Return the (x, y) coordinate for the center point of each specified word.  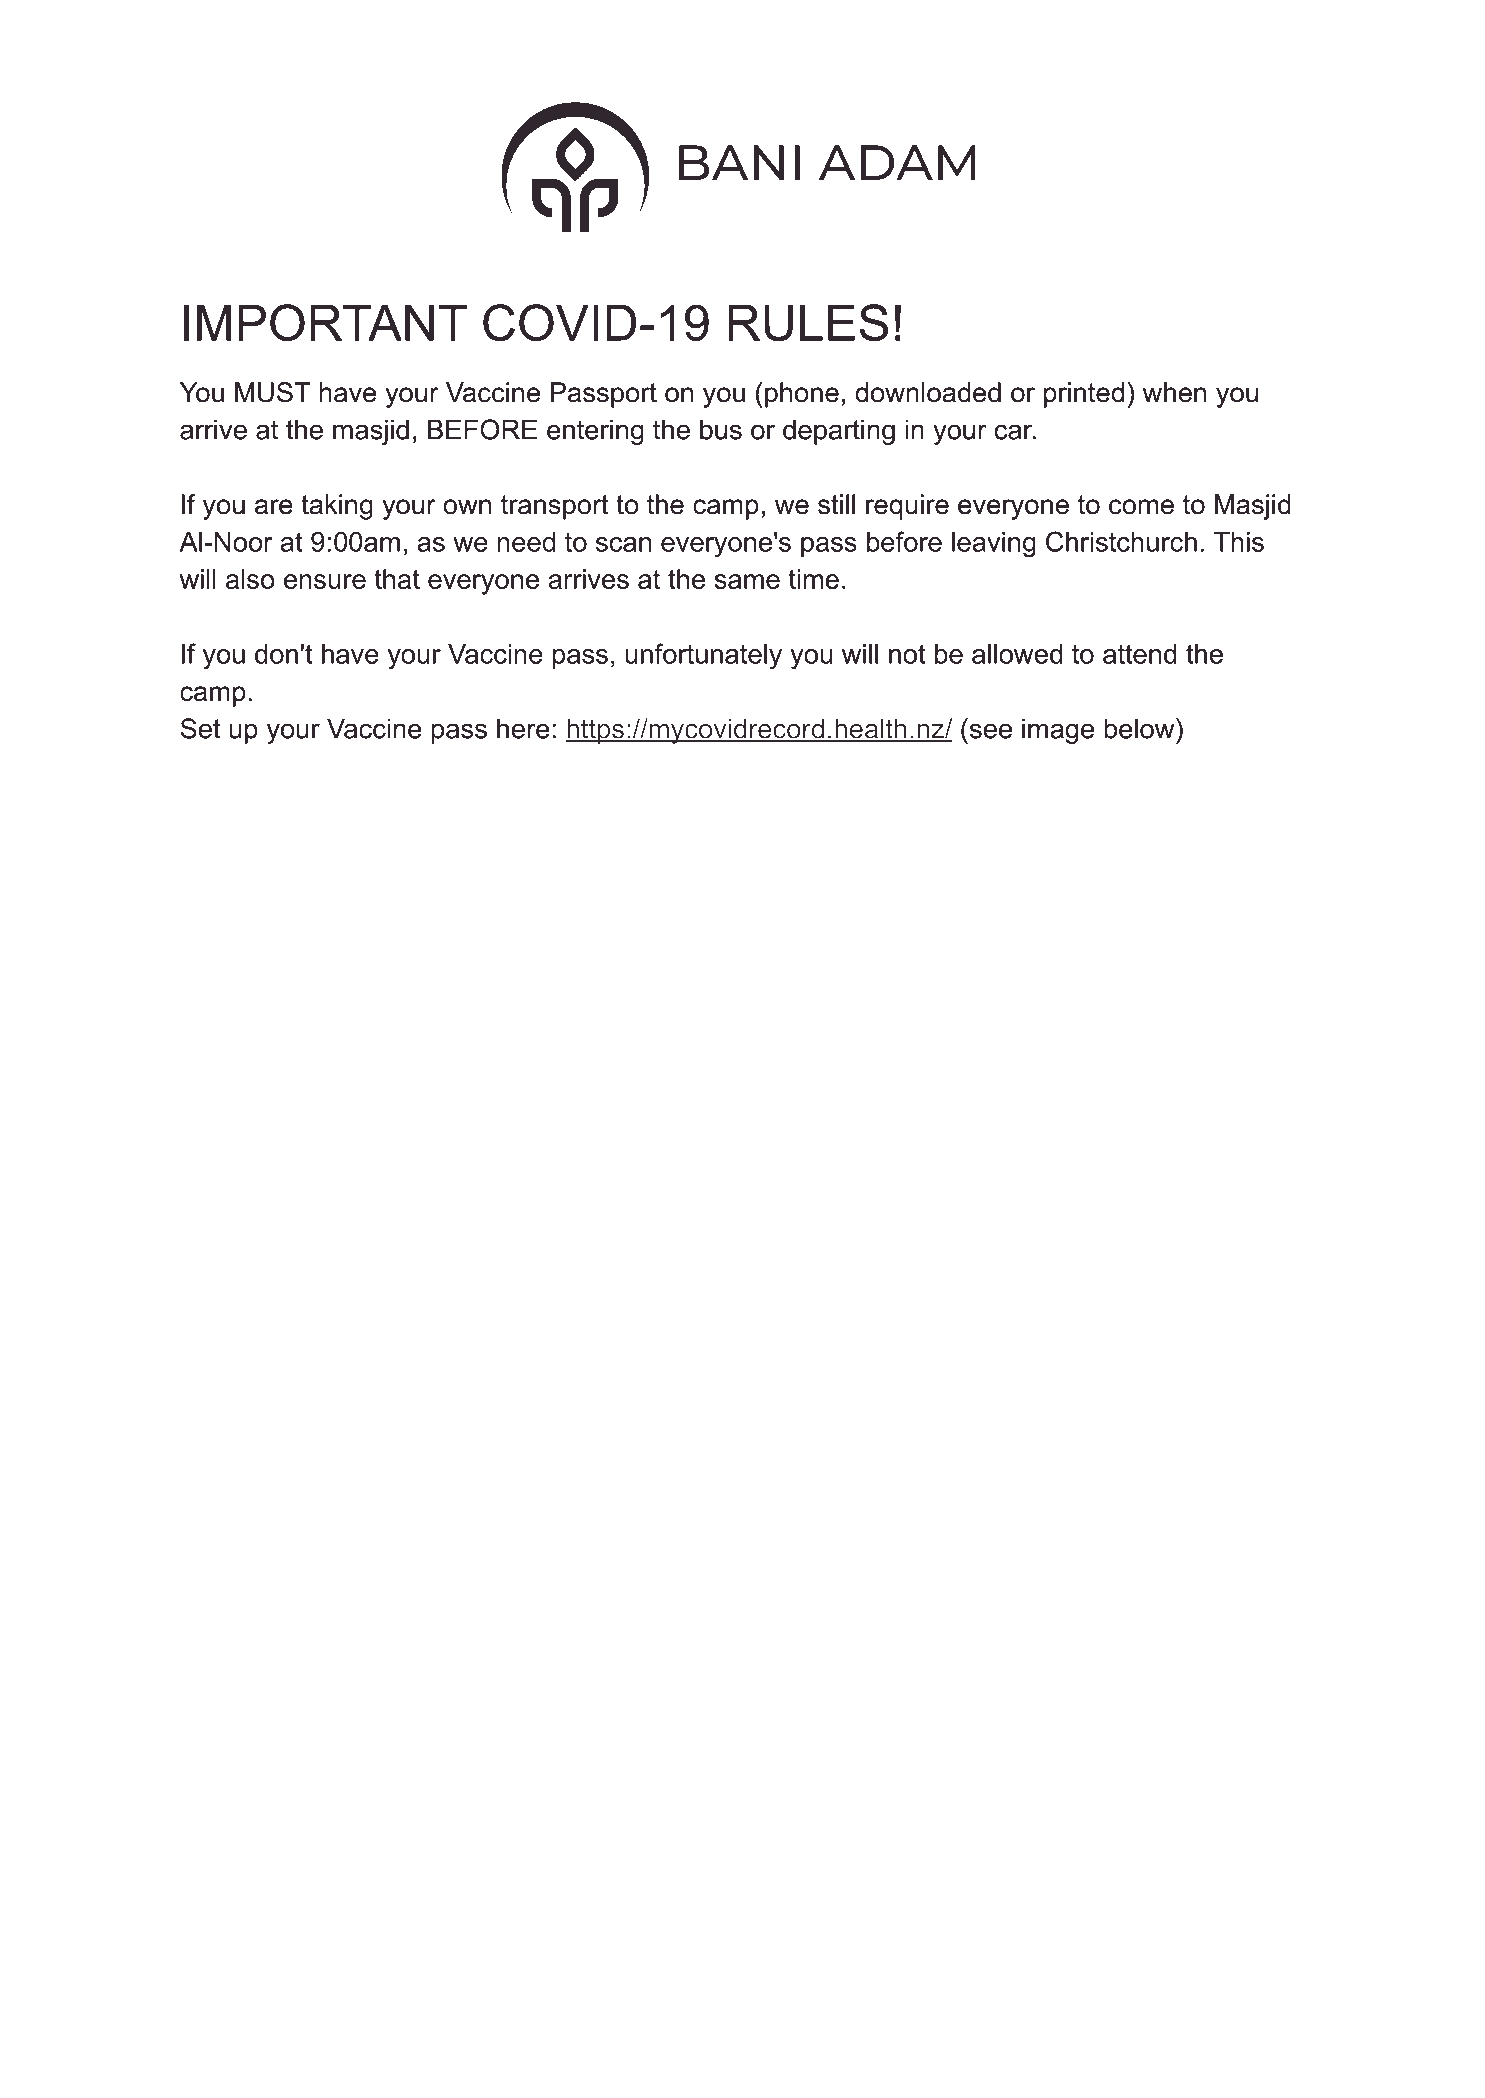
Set (201, 728)
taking (337, 507)
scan (623, 544)
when (1174, 392)
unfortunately (703, 656)
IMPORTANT (325, 322)
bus (721, 429)
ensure (325, 581)
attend (1140, 654)
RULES (808, 322)
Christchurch (1121, 541)
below (1140, 728)
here (523, 728)
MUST (272, 392)
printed (1084, 395)
